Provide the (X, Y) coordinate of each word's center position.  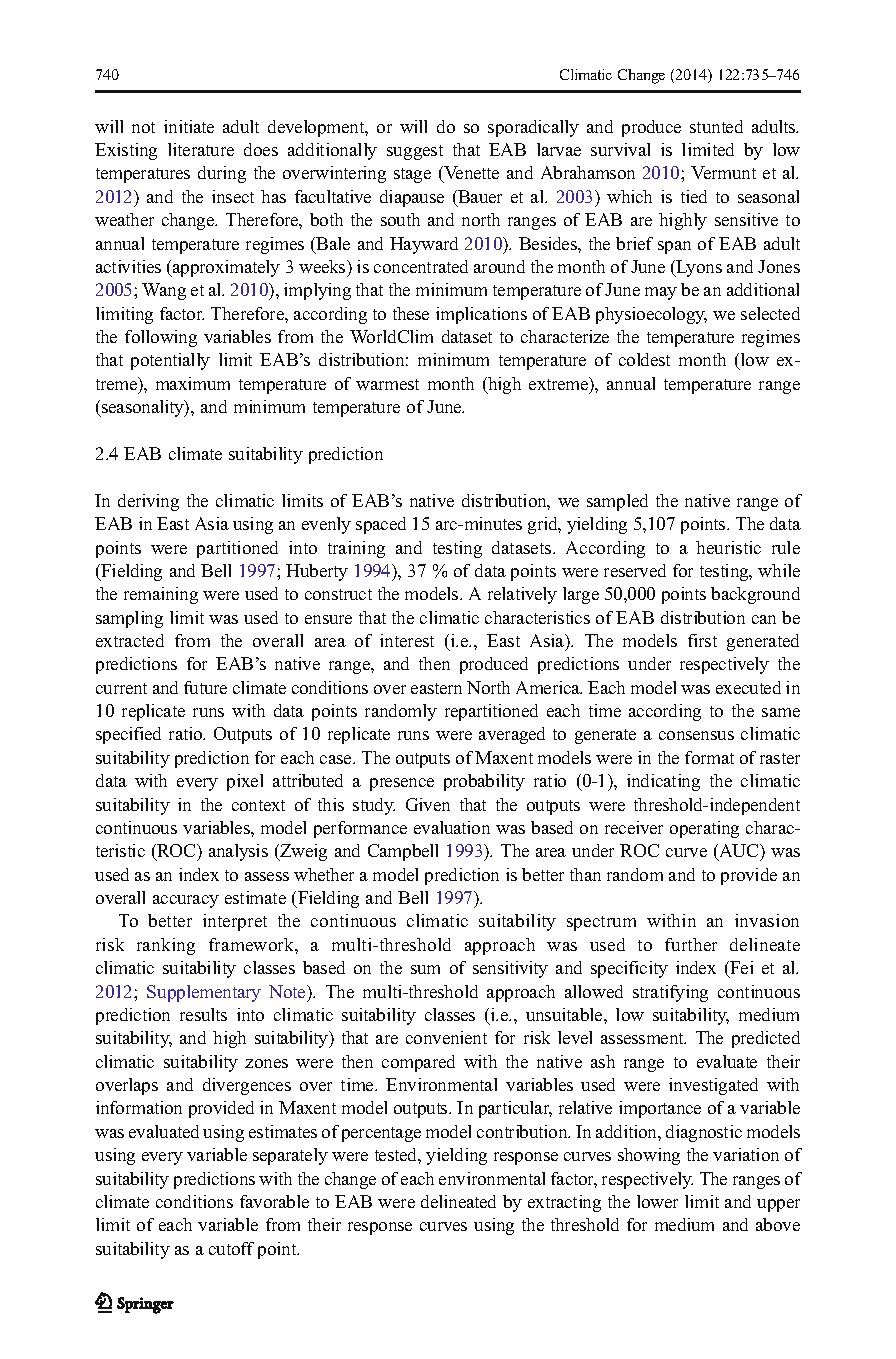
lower (657, 1201)
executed (748, 687)
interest (407, 640)
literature (201, 149)
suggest (415, 152)
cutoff (231, 1248)
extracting (564, 1203)
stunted (716, 126)
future (205, 687)
